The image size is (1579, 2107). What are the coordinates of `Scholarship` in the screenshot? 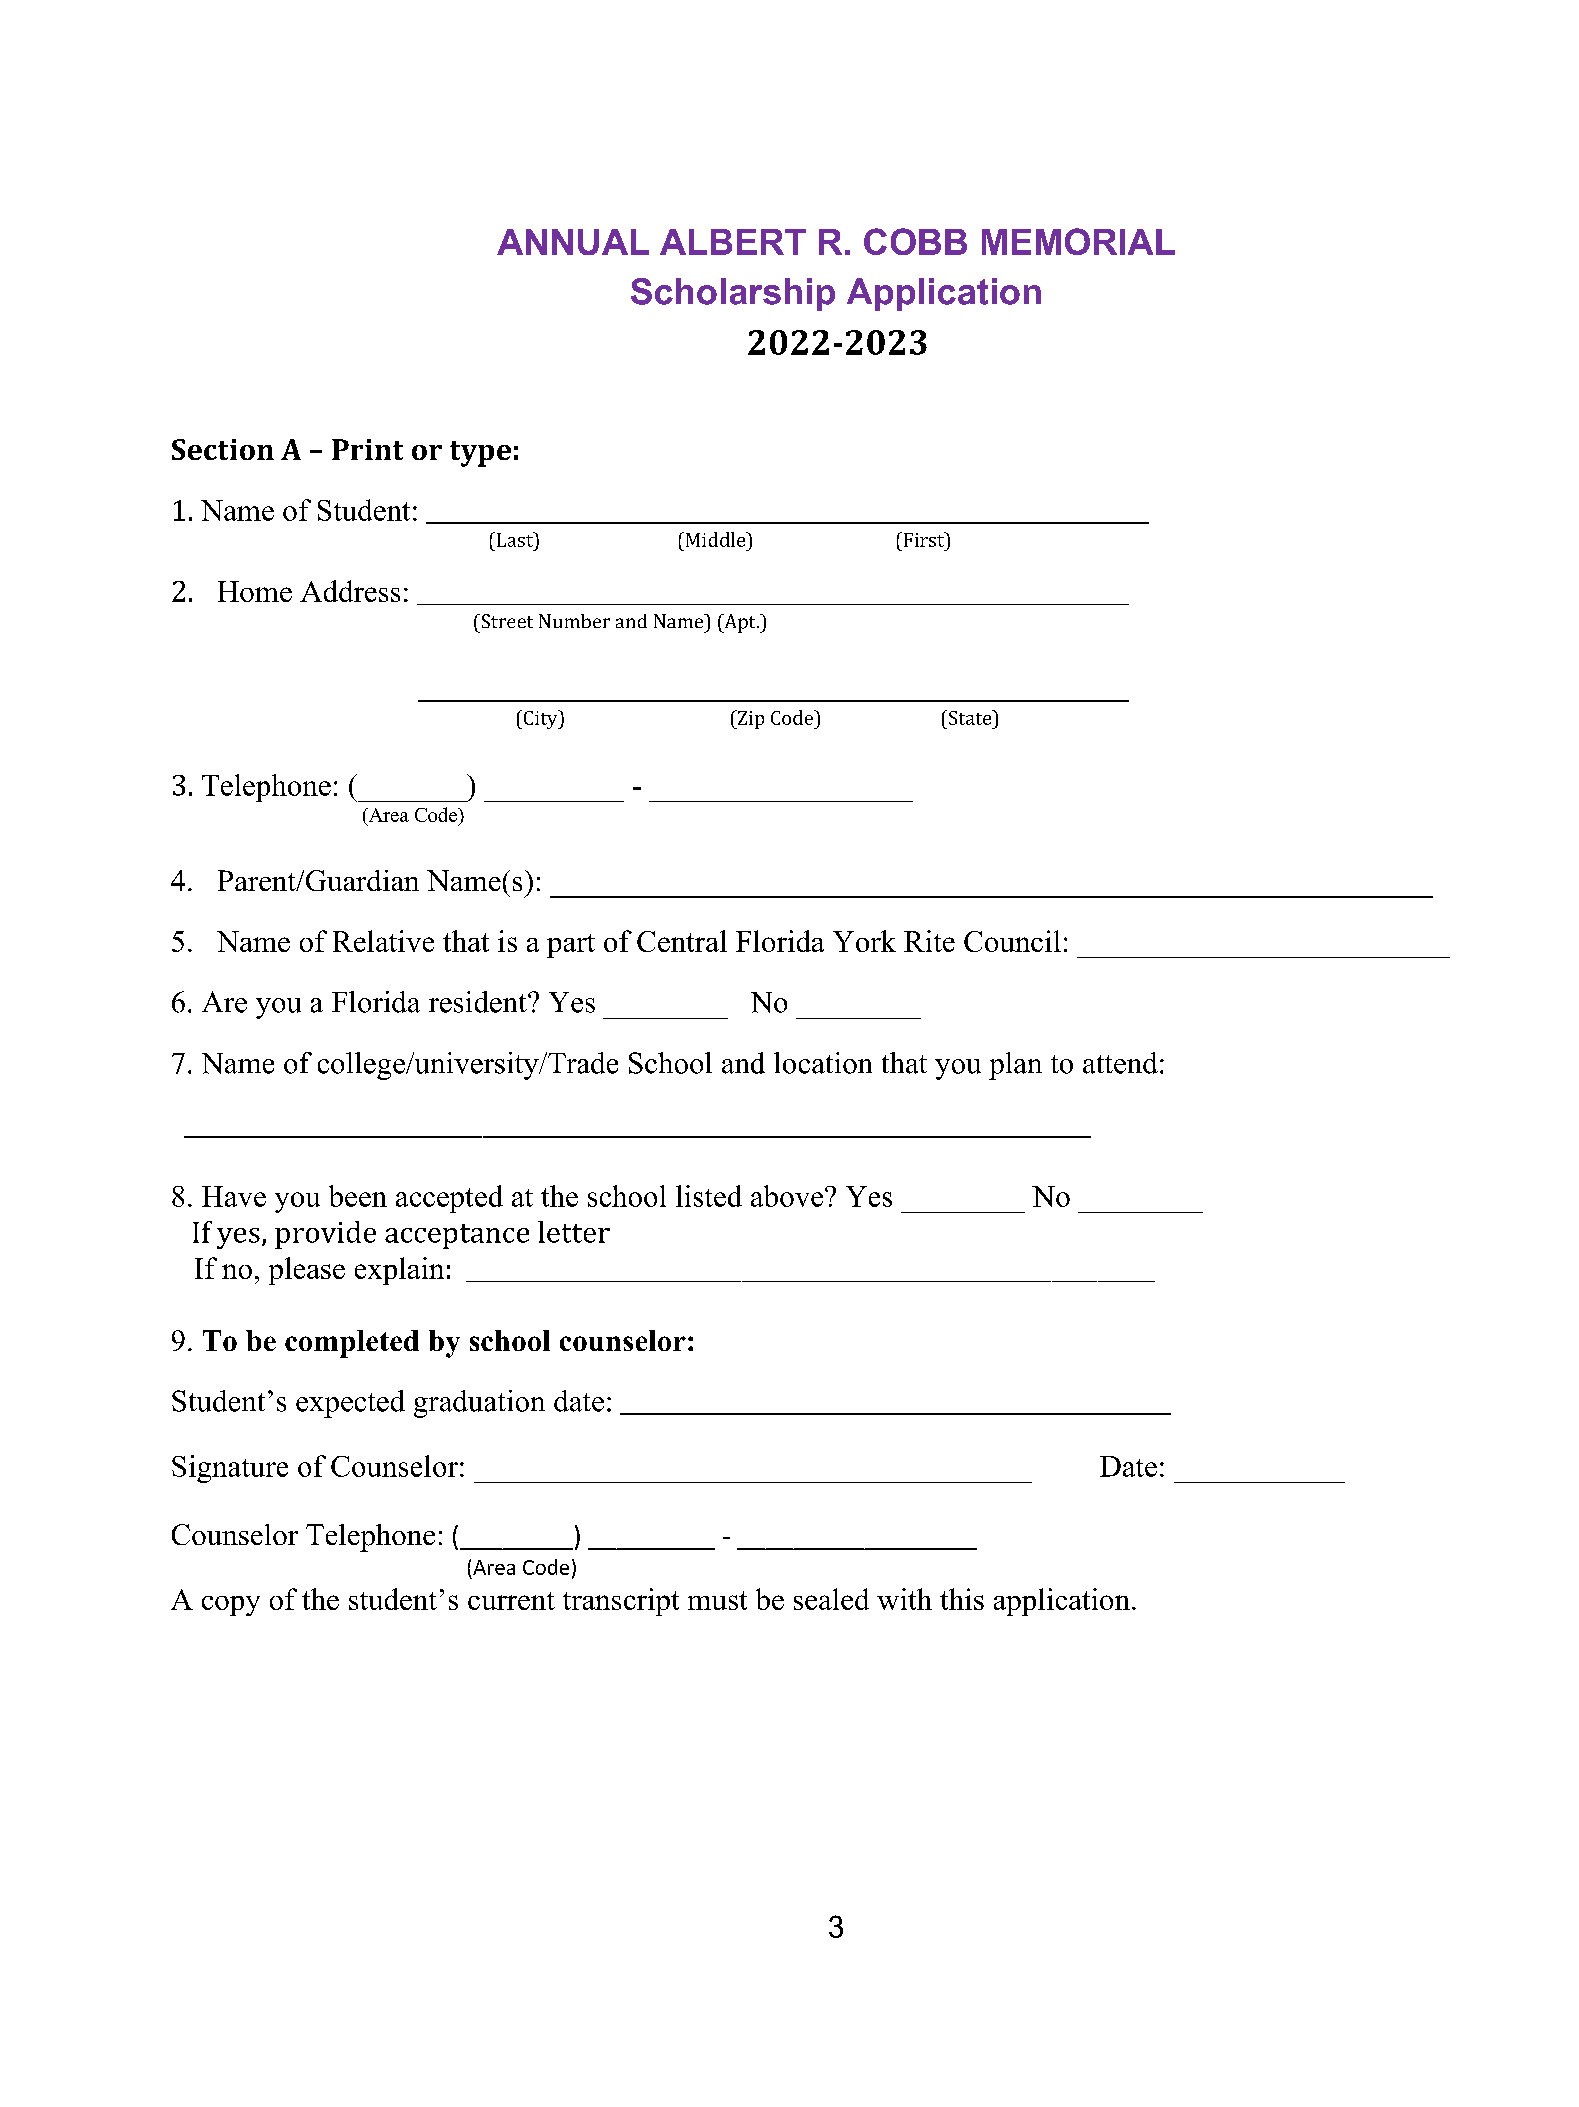 It's located at (733, 294).
